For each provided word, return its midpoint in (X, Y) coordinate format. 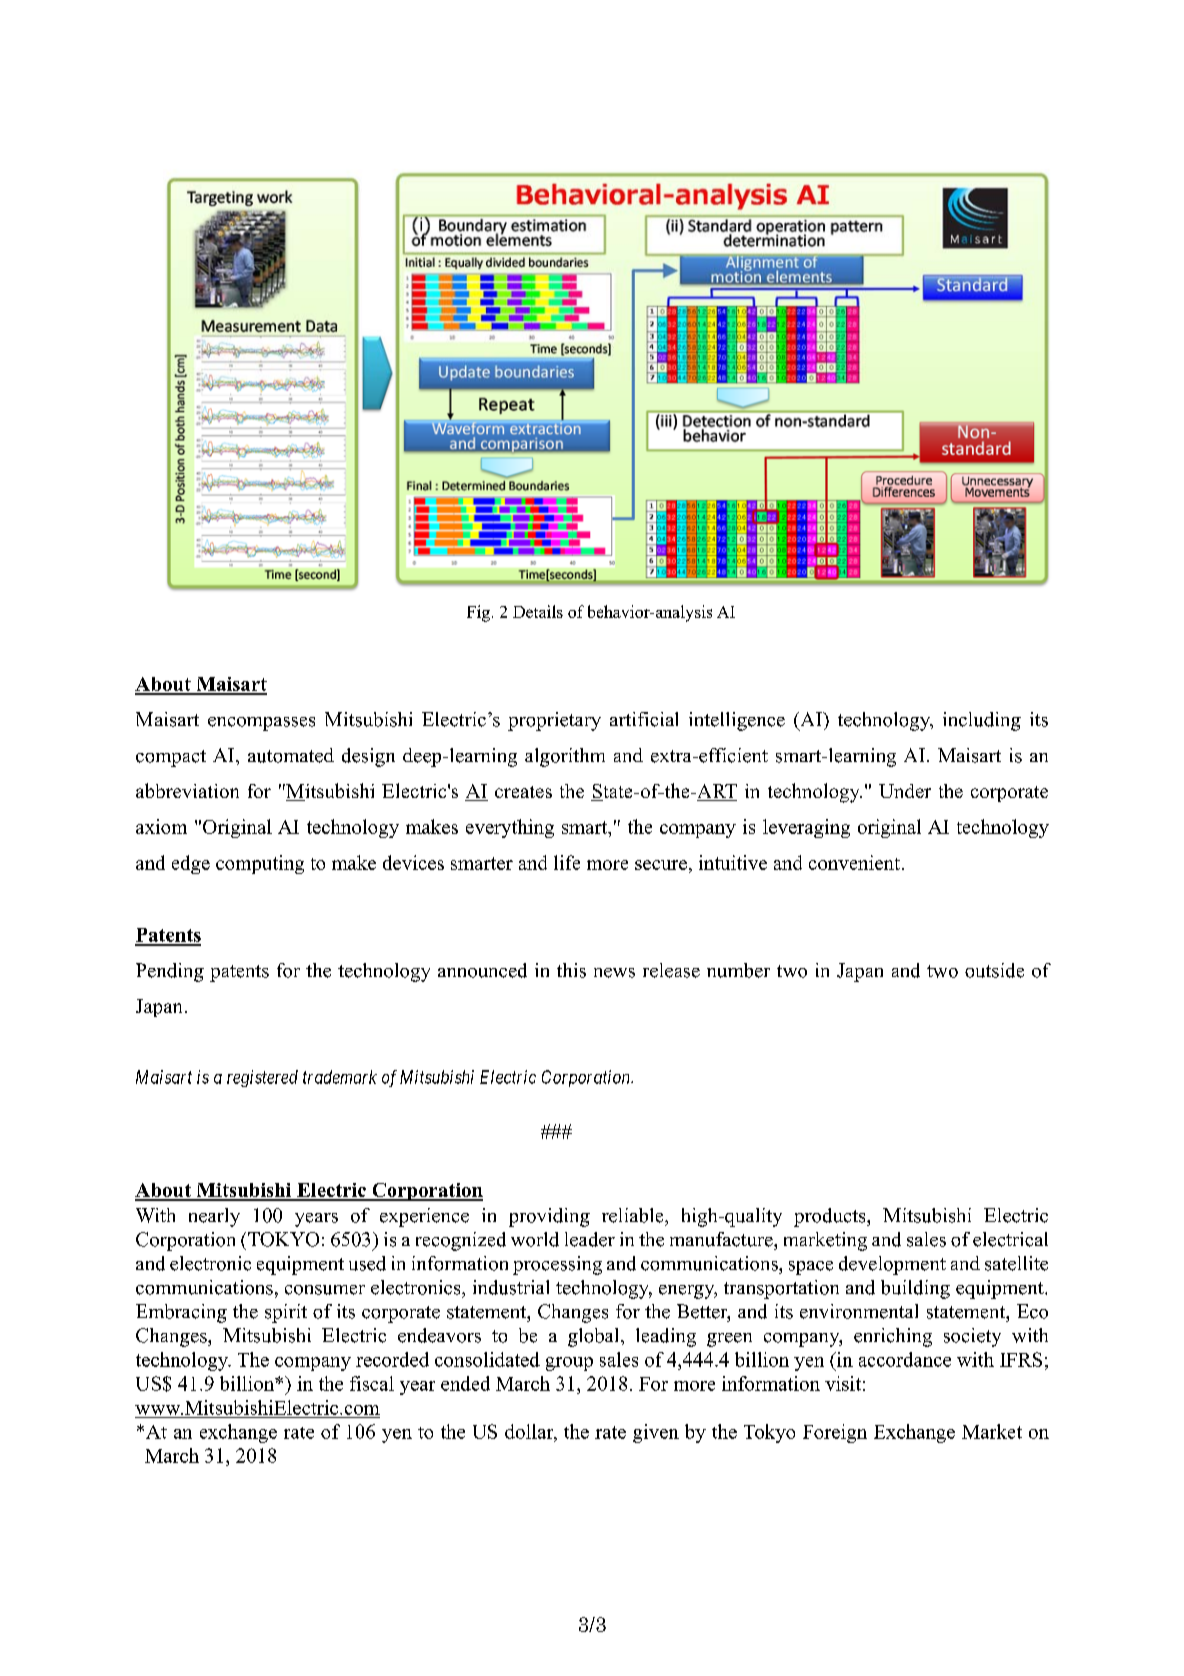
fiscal (372, 1383)
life (567, 862)
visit (843, 1383)
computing (260, 864)
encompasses (261, 724)
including (982, 721)
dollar (530, 1432)
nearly (214, 1217)
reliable (634, 1215)
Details (538, 611)
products (831, 1217)
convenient (854, 862)
